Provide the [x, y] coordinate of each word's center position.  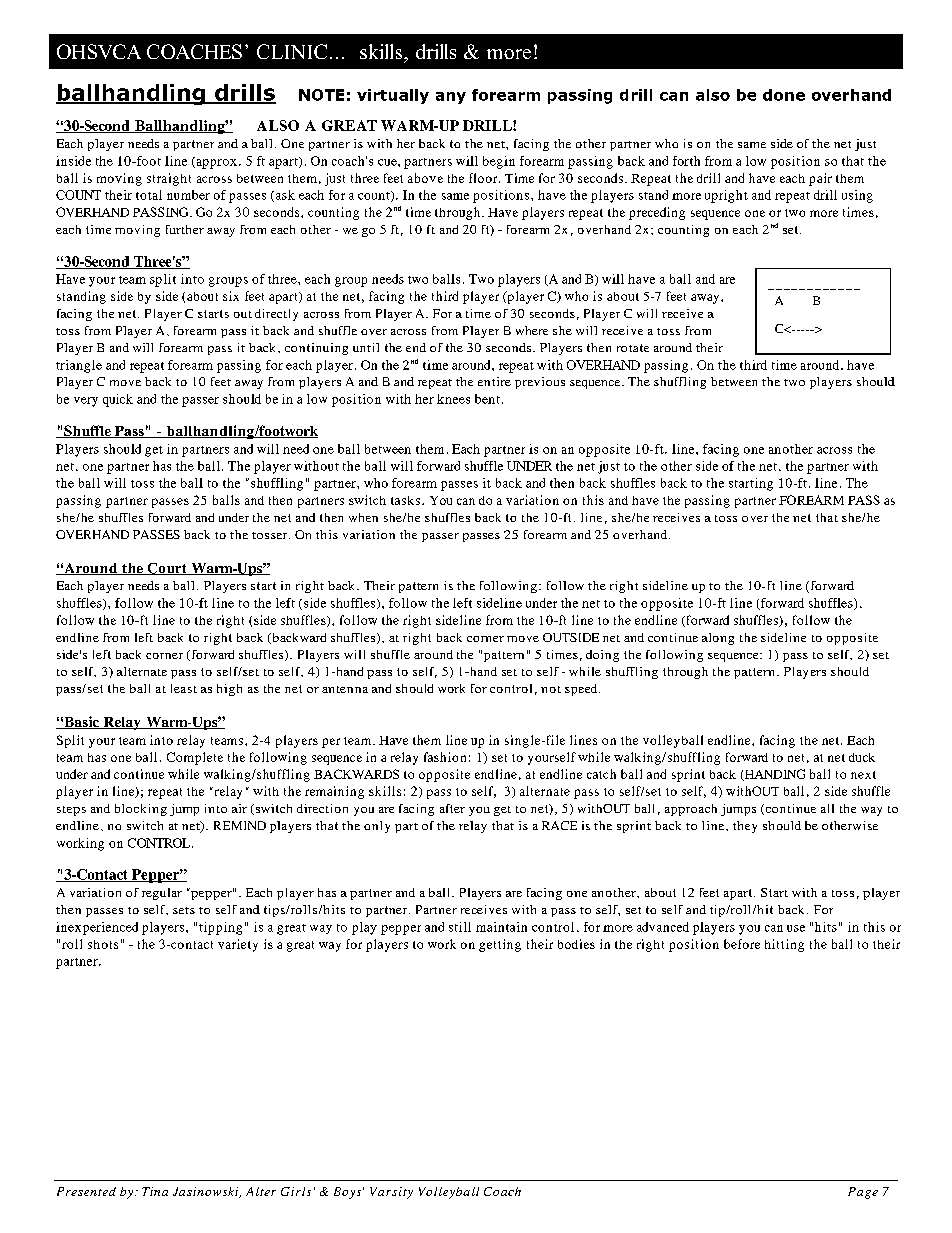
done [784, 95]
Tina [155, 1191]
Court [167, 569]
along [718, 639]
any [451, 98]
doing [602, 656]
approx [215, 163]
